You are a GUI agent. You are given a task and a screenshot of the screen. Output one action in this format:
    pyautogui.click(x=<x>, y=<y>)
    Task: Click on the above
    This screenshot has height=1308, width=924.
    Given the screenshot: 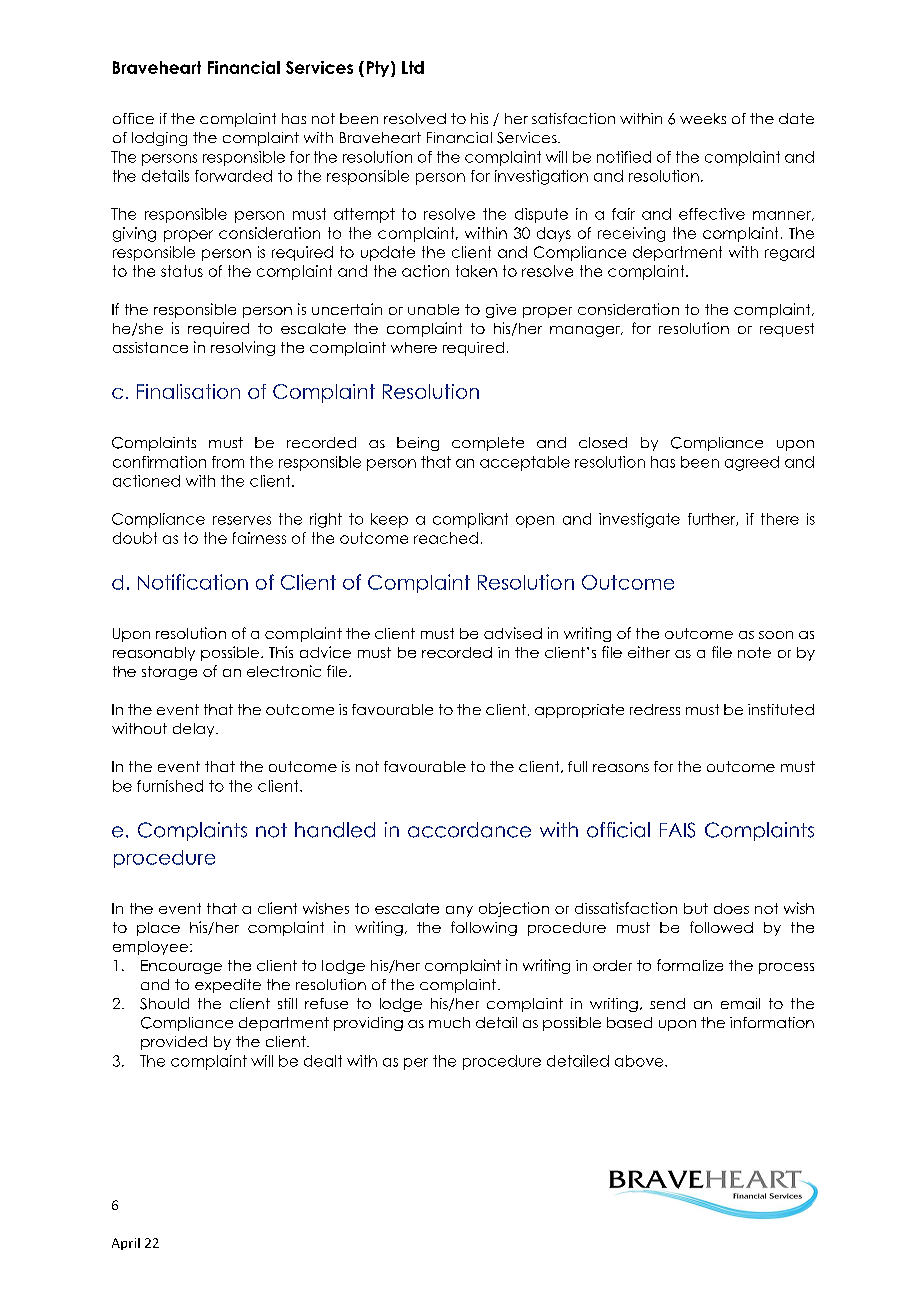 What is the action you would take?
    pyautogui.click(x=640, y=1061)
